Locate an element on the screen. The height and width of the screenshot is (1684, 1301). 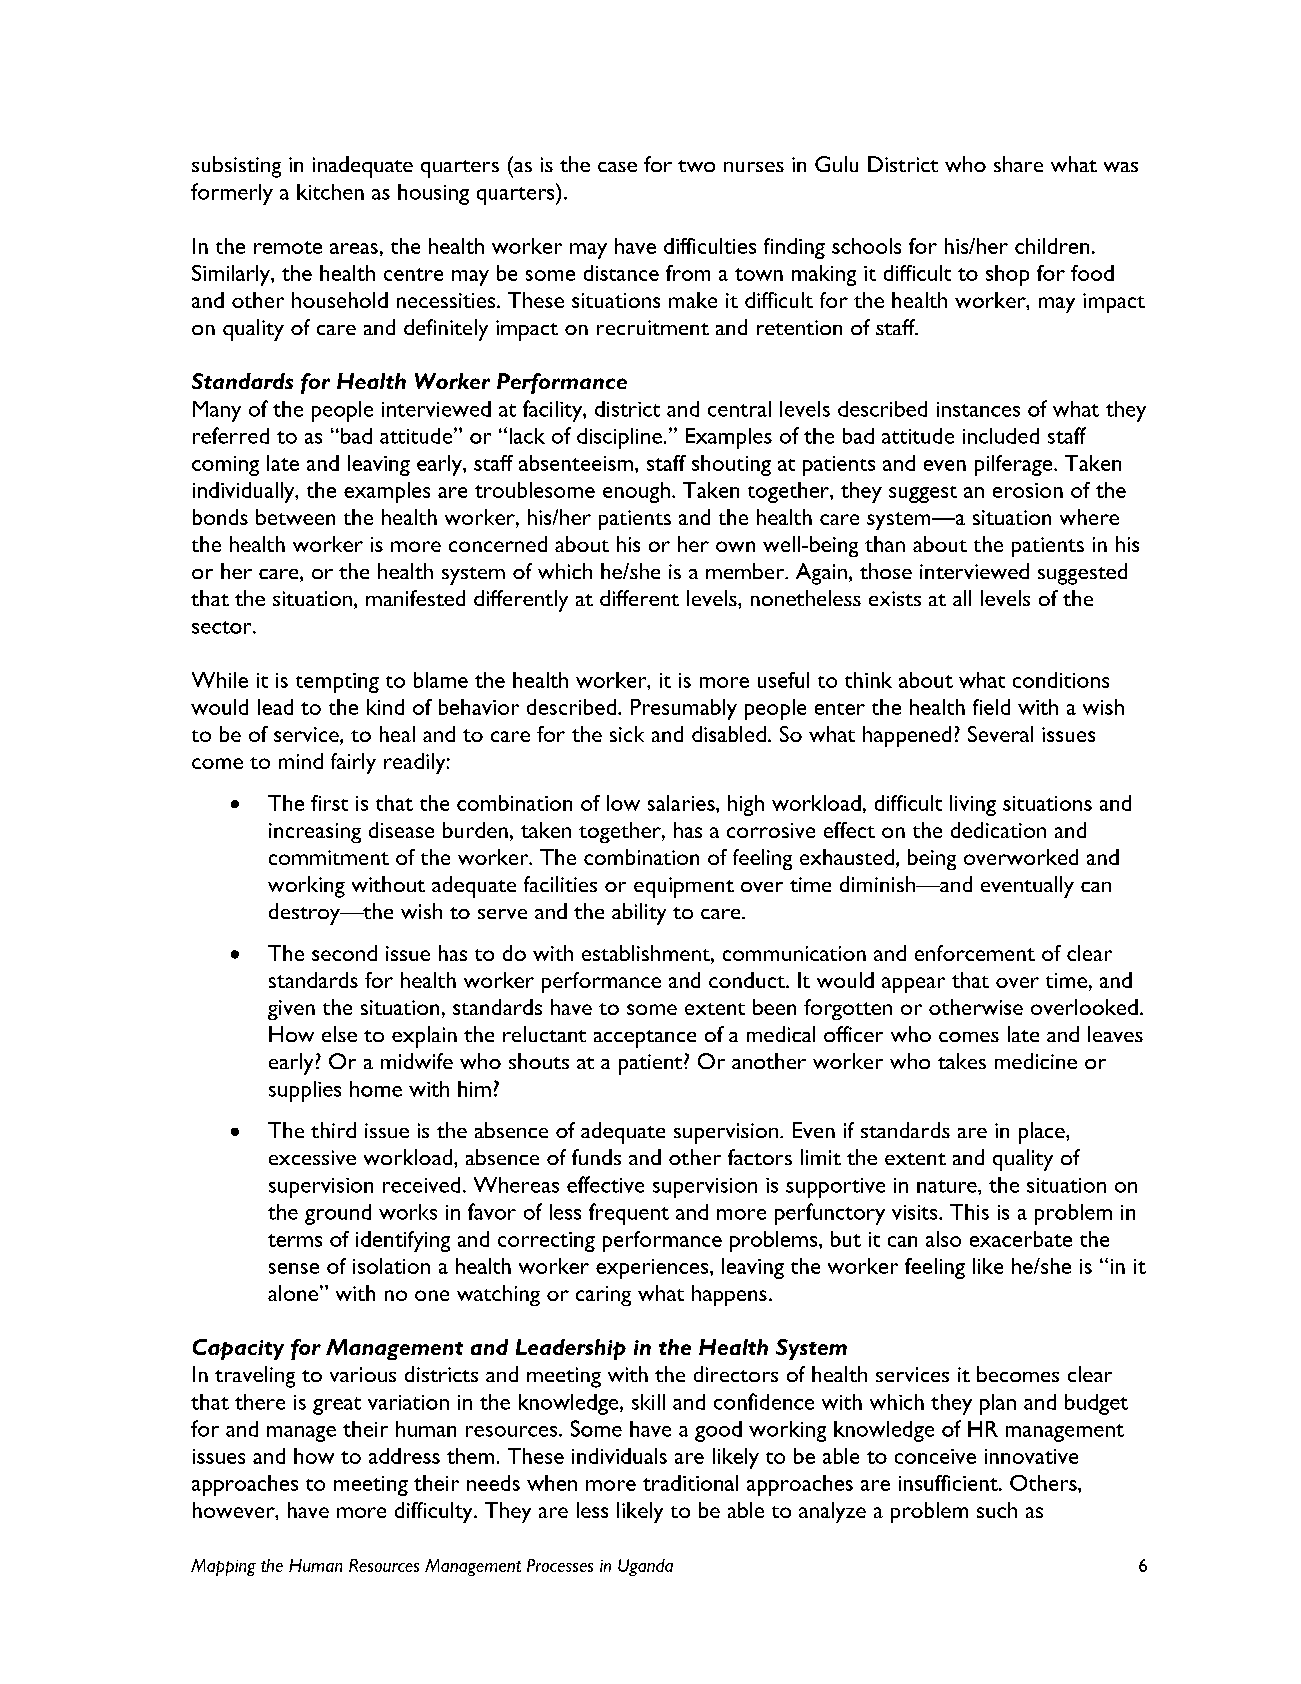
erosion is located at coordinates (1028, 490).
